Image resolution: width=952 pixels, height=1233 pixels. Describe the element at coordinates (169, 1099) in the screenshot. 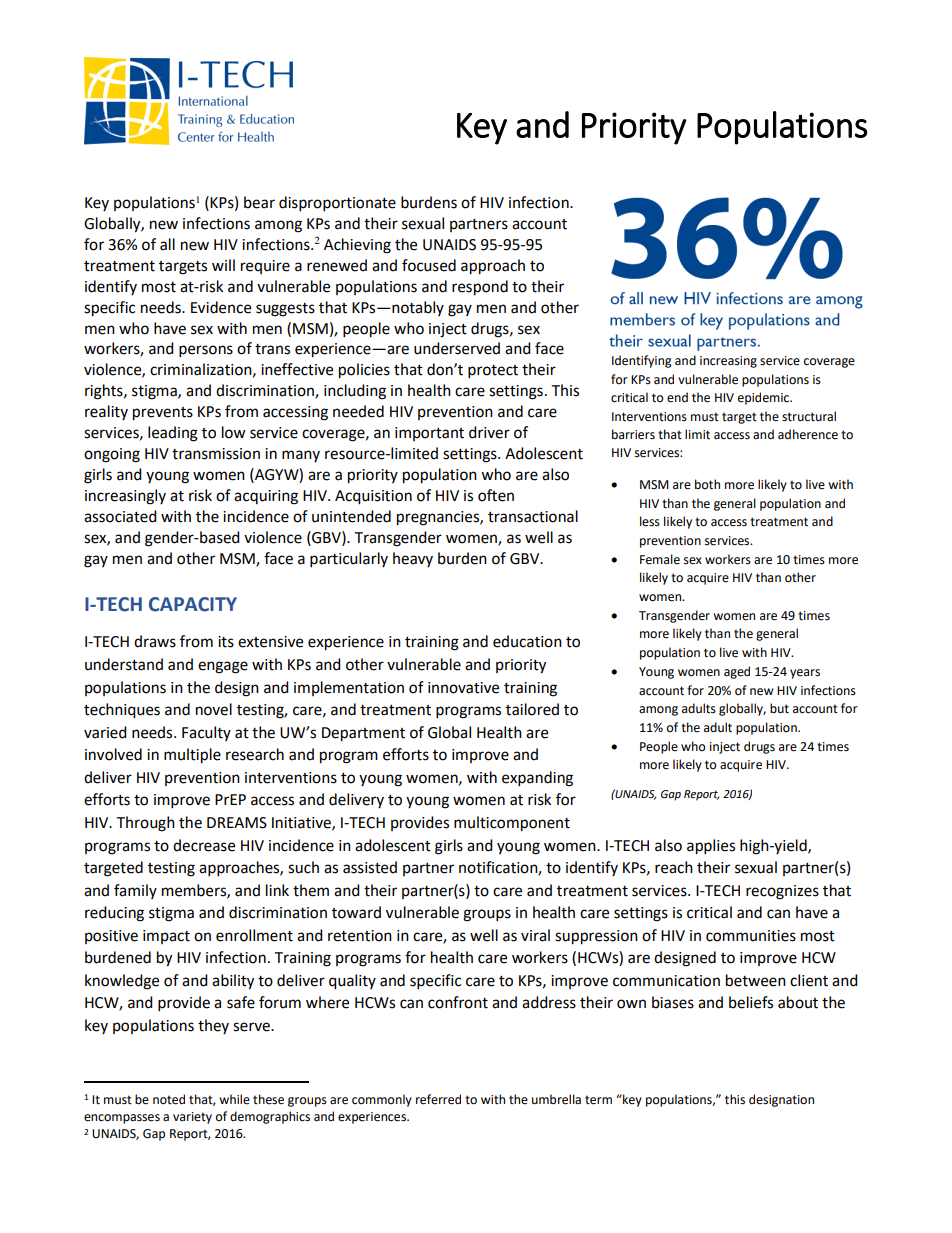

I see `noted` at that location.
